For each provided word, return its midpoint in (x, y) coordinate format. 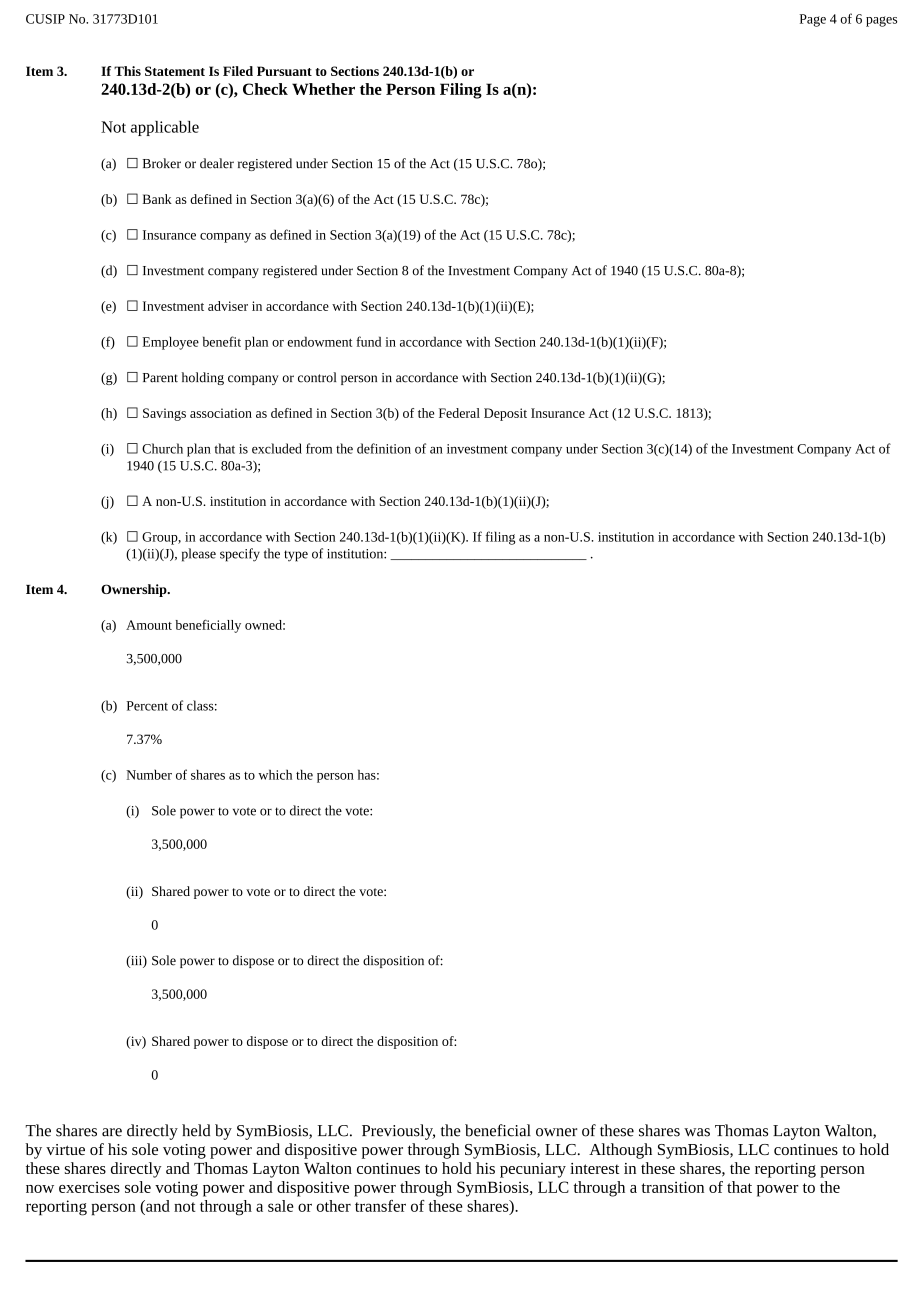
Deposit (505, 414)
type (296, 556)
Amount (149, 625)
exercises (89, 1187)
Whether (323, 89)
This (127, 71)
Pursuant (284, 71)
